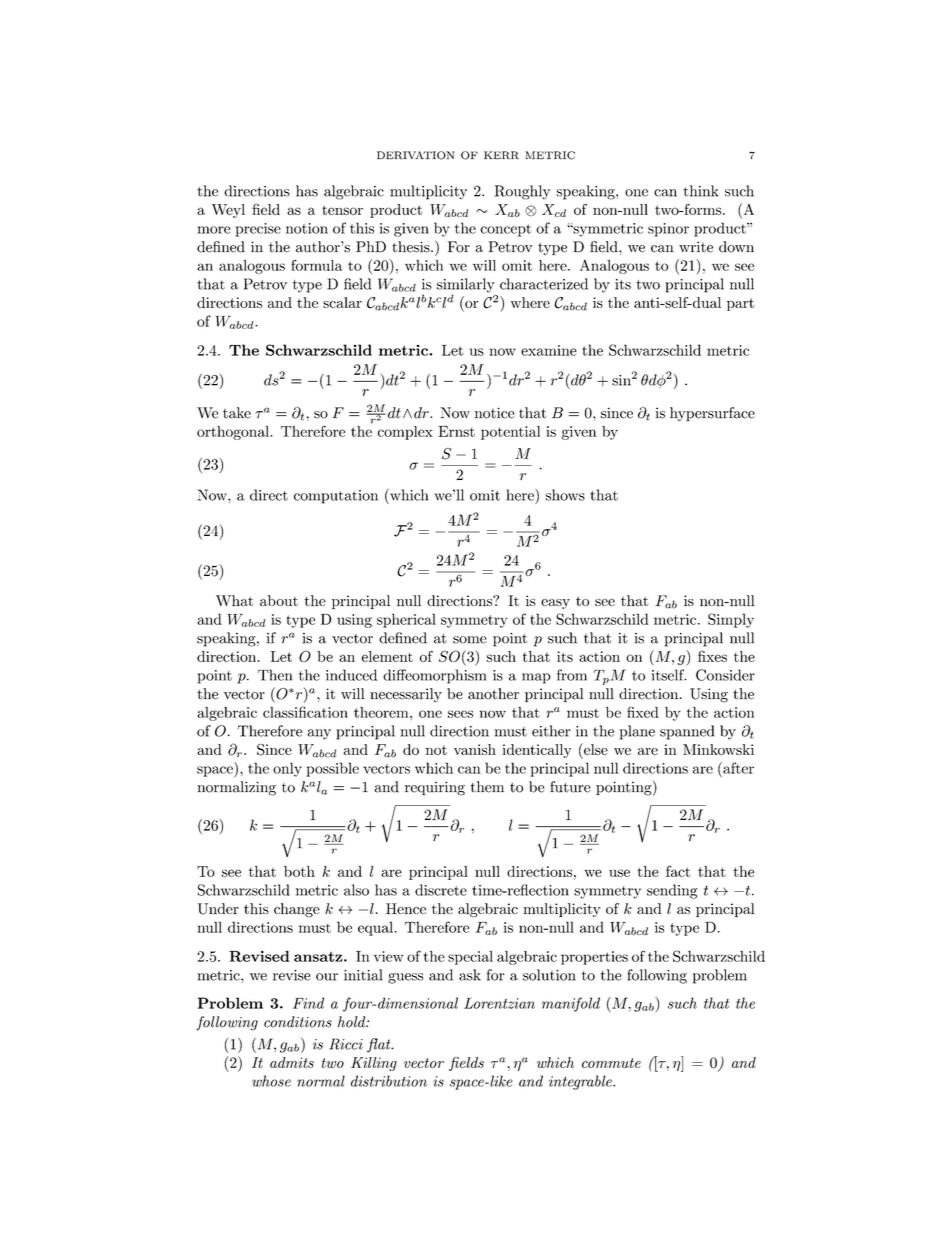  I want to click on admits, so click(292, 1062).
